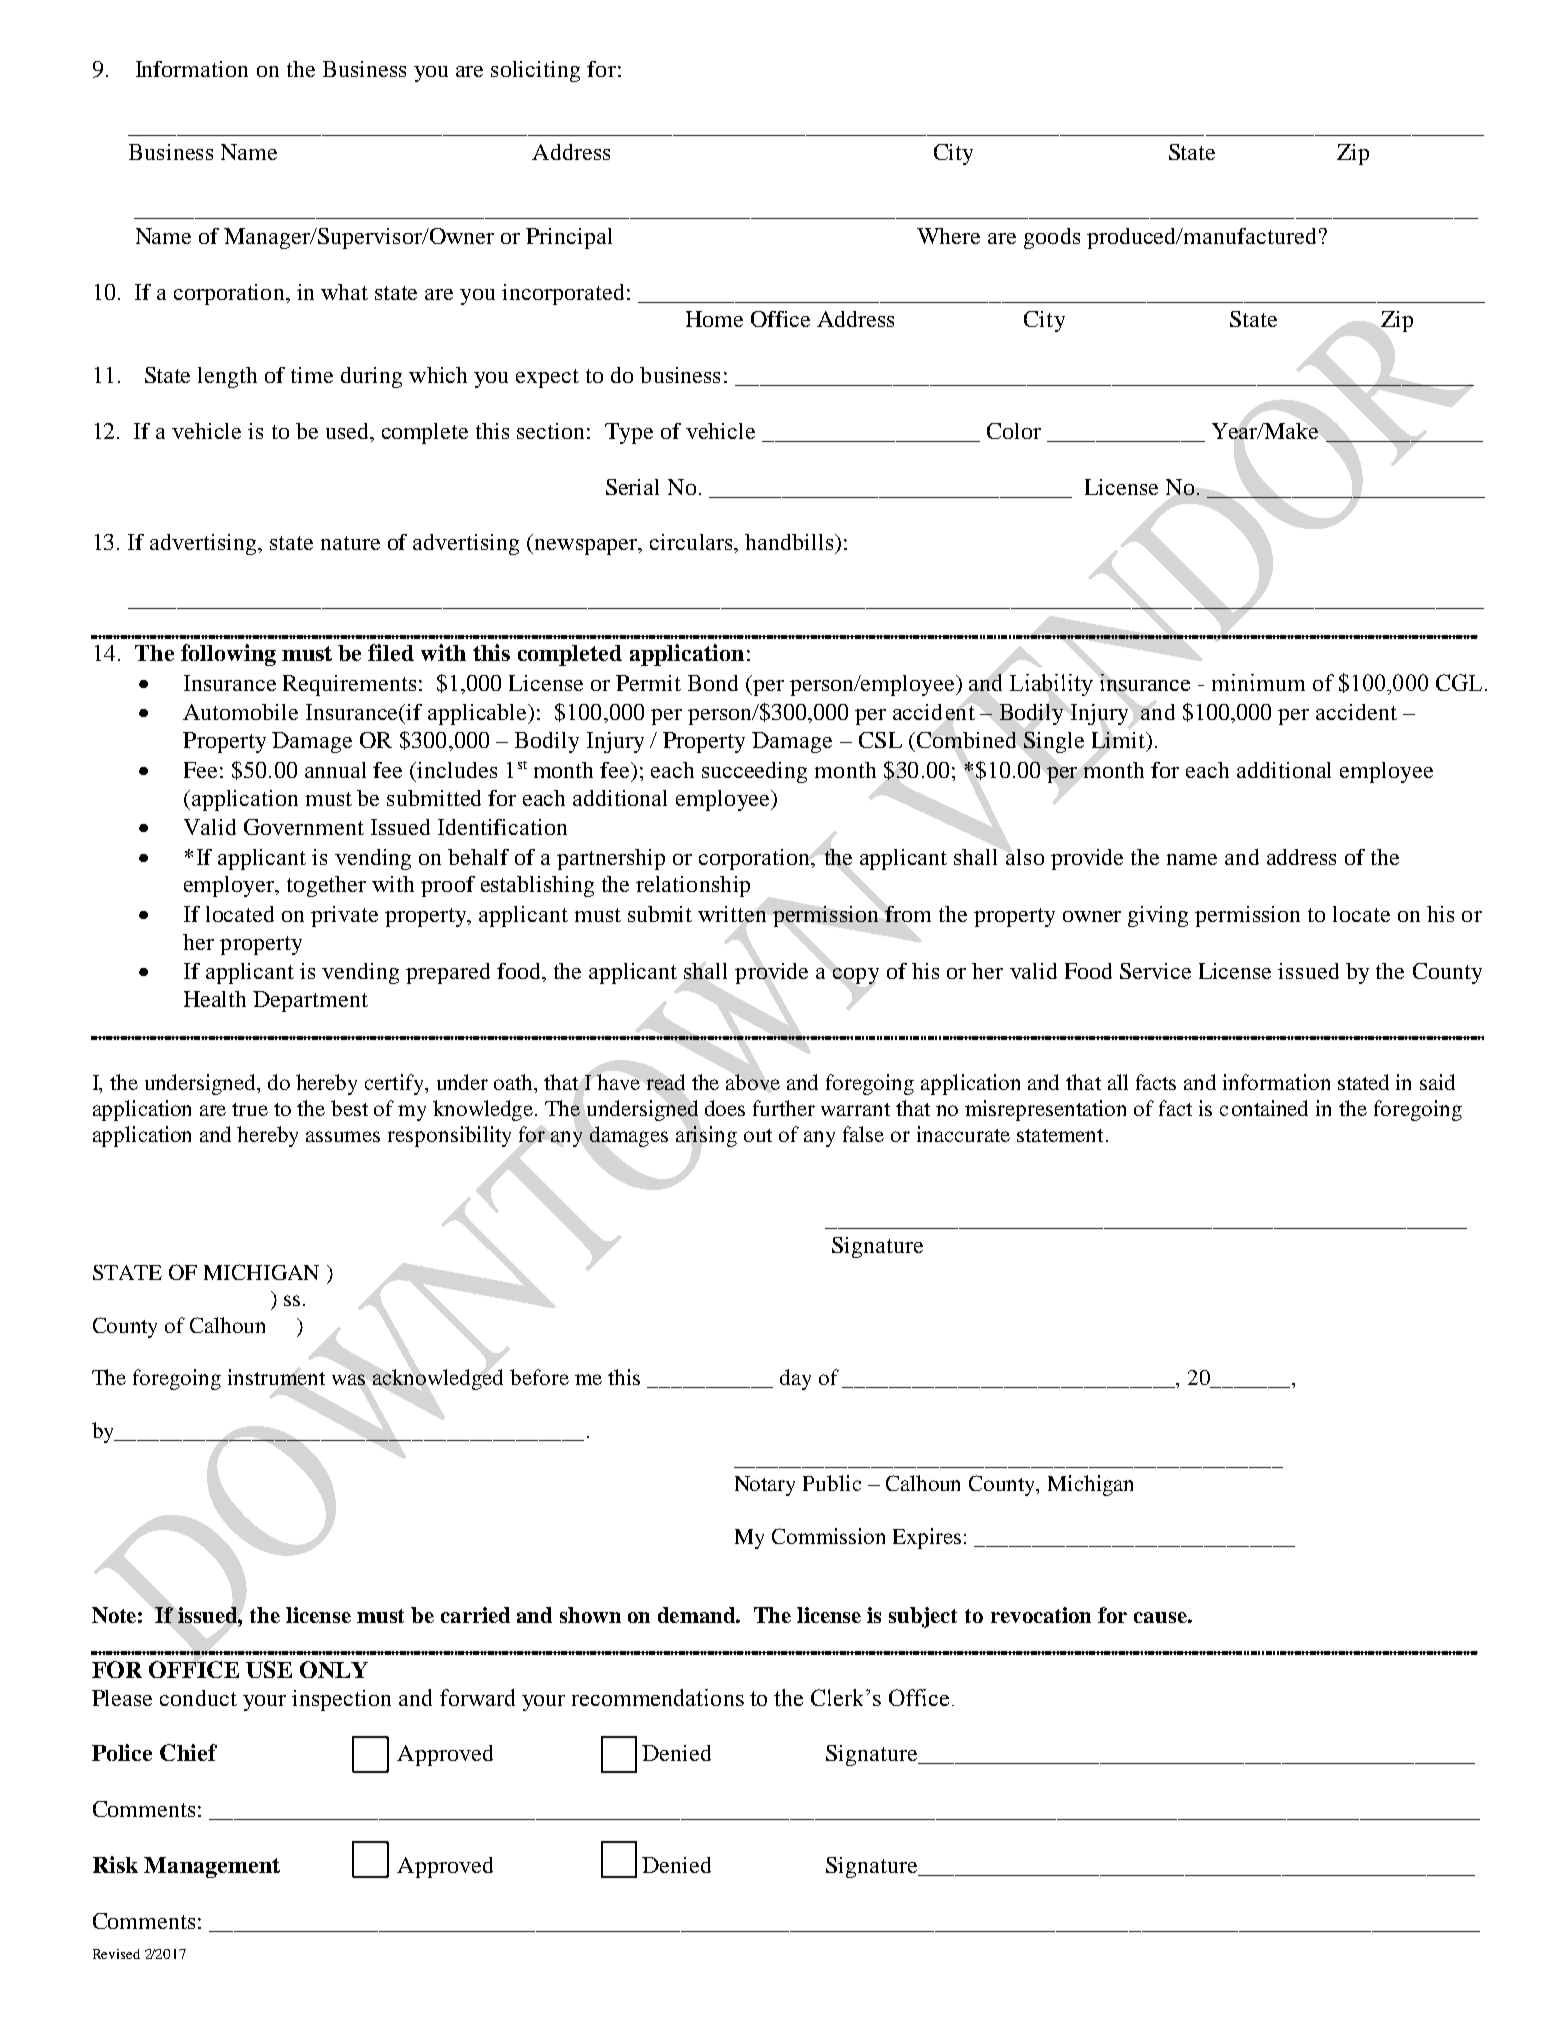 This screenshot has height=2017, width=1559. What do you see at coordinates (1041, 1615) in the screenshot?
I see `revocation` at bounding box center [1041, 1615].
